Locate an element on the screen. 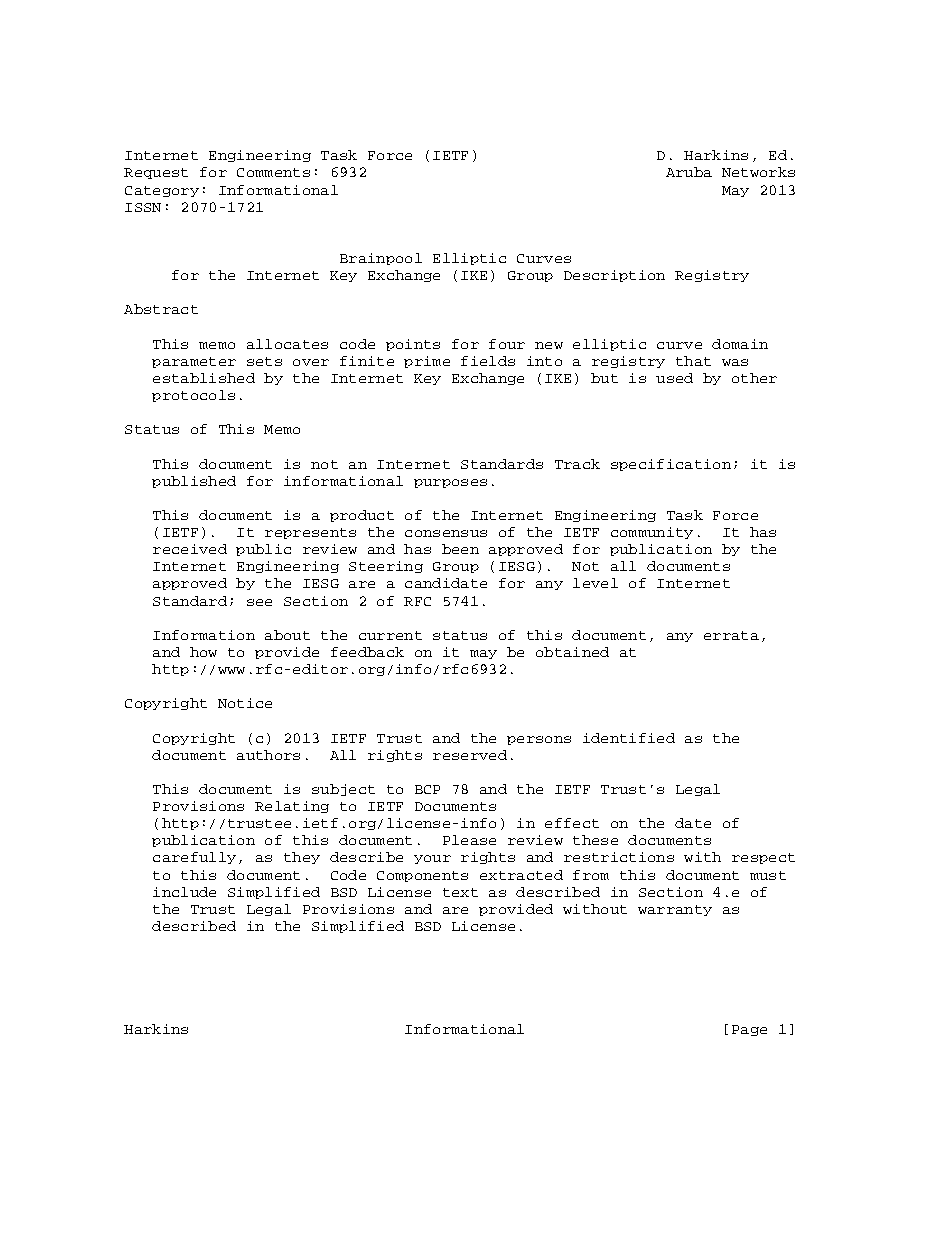 Image resolution: width=952 pixels, height=1233 pixels. Comments is located at coordinates (273, 172).
